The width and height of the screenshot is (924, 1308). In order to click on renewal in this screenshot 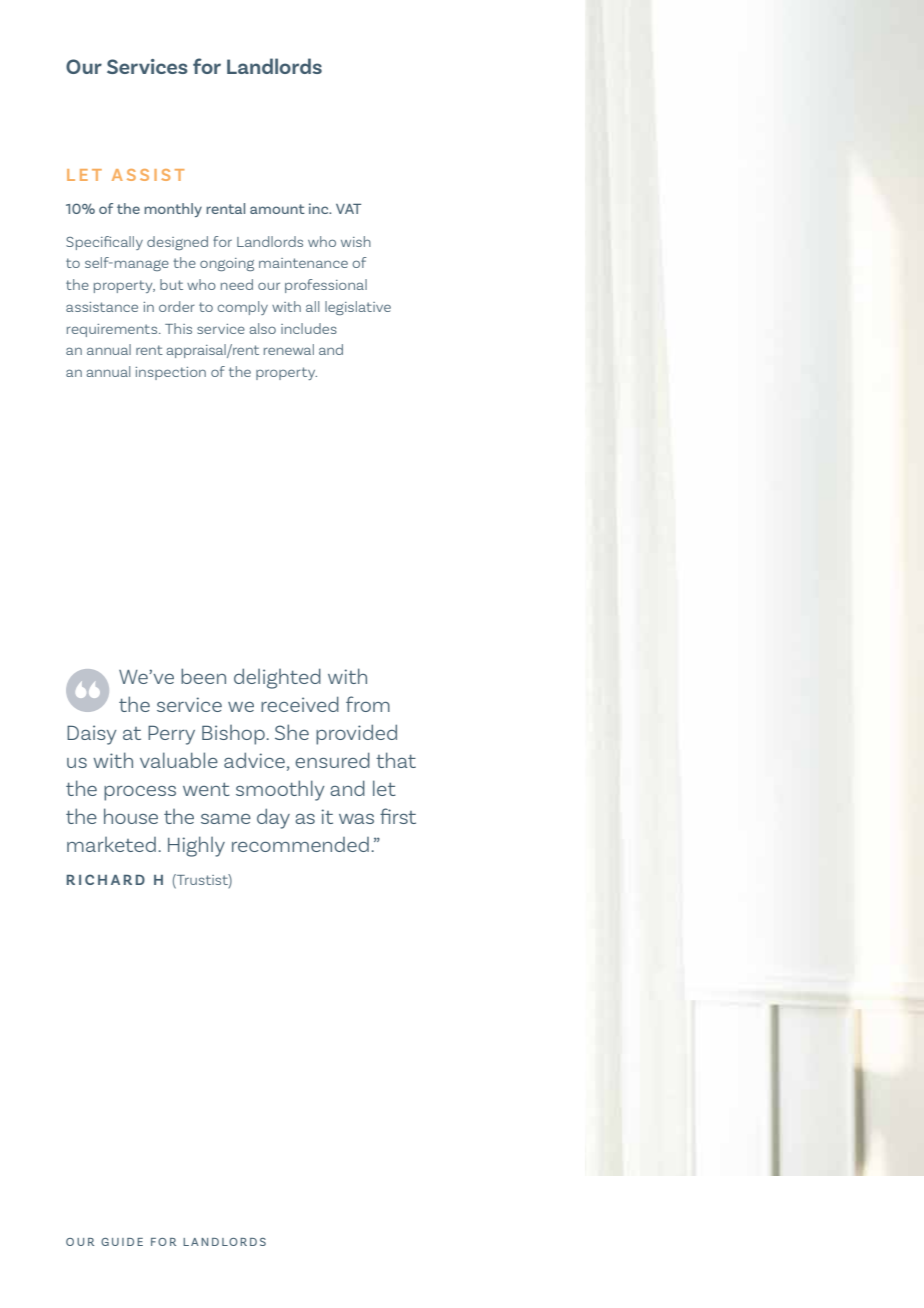, I will do `click(289, 349)`.
